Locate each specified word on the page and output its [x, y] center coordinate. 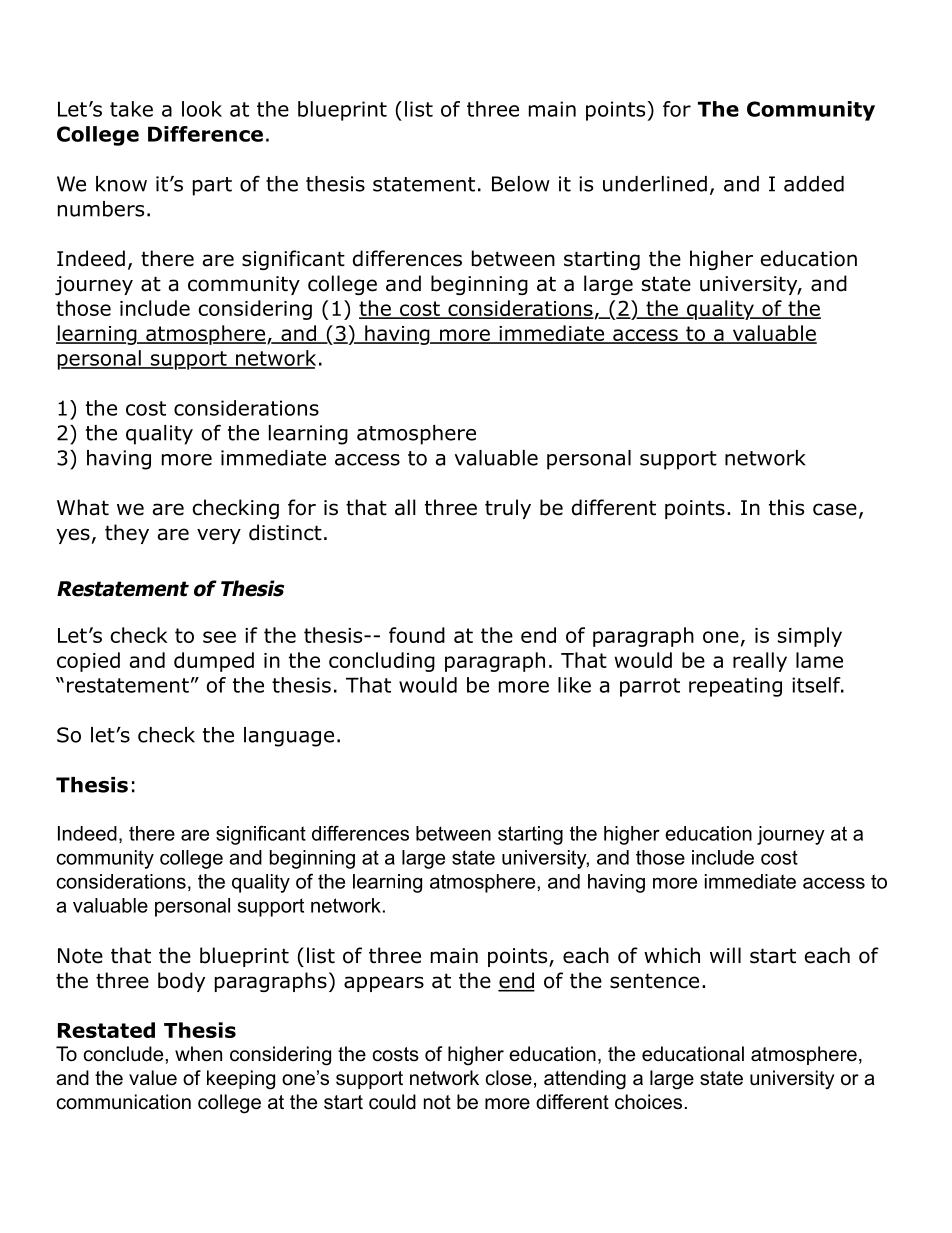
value [153, 1078]
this [786, 507]
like [574, 685]
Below [521, 184]
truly [508, 509]
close [509, 1078]
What [83, 507]
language [289, 737]
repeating [735, 687]
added [814, 184]
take [131, 109]
